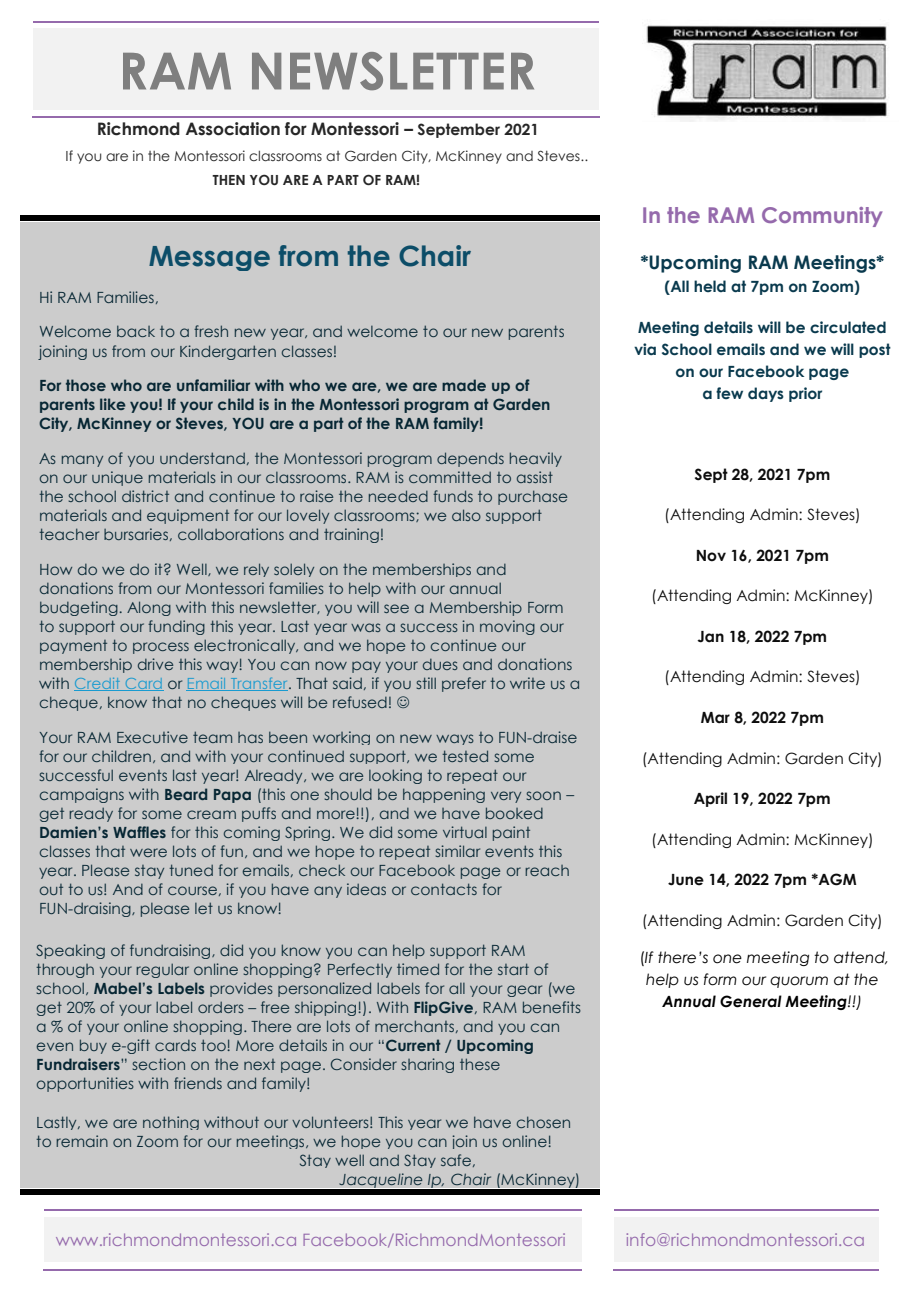  I want to click on Community, so click(822, 217).
